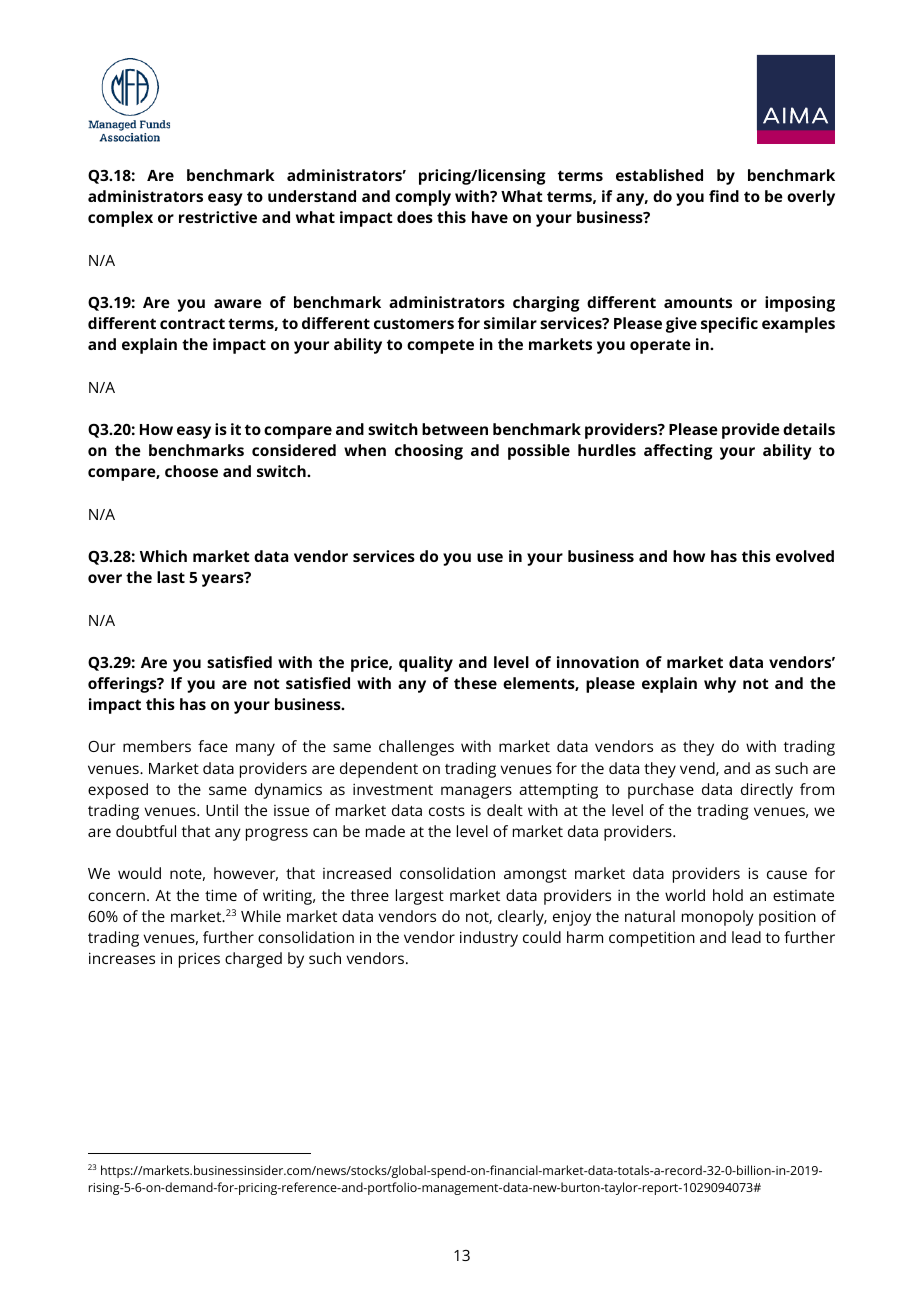 The width and height of the screenshot is (924, 1308). What do you see at coordinates (426, 664) in the screenshot?
I see `quality` at bounding box center [426, 664].
